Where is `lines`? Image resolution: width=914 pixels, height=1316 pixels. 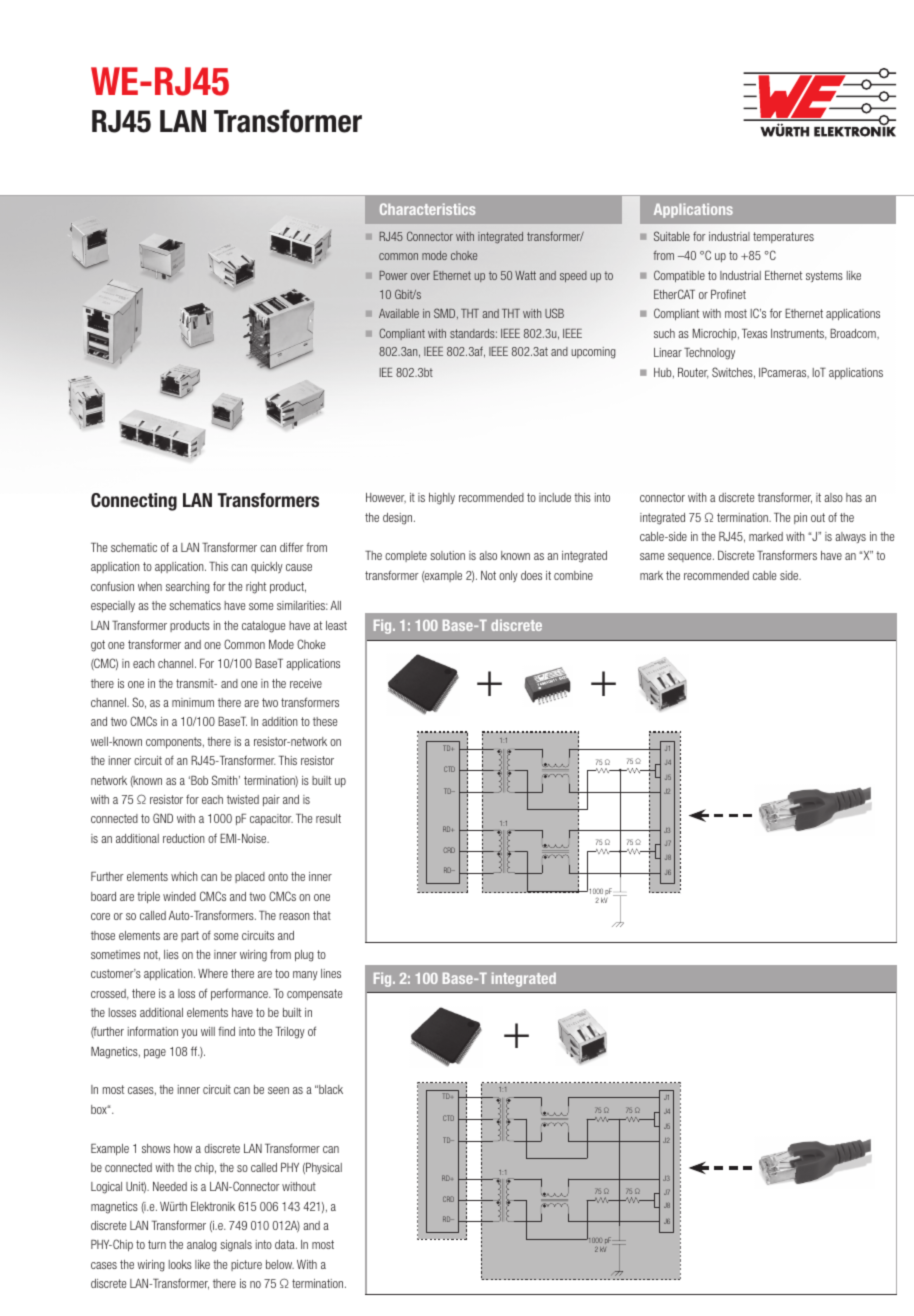
lines is located at coordinates (331, 973).
